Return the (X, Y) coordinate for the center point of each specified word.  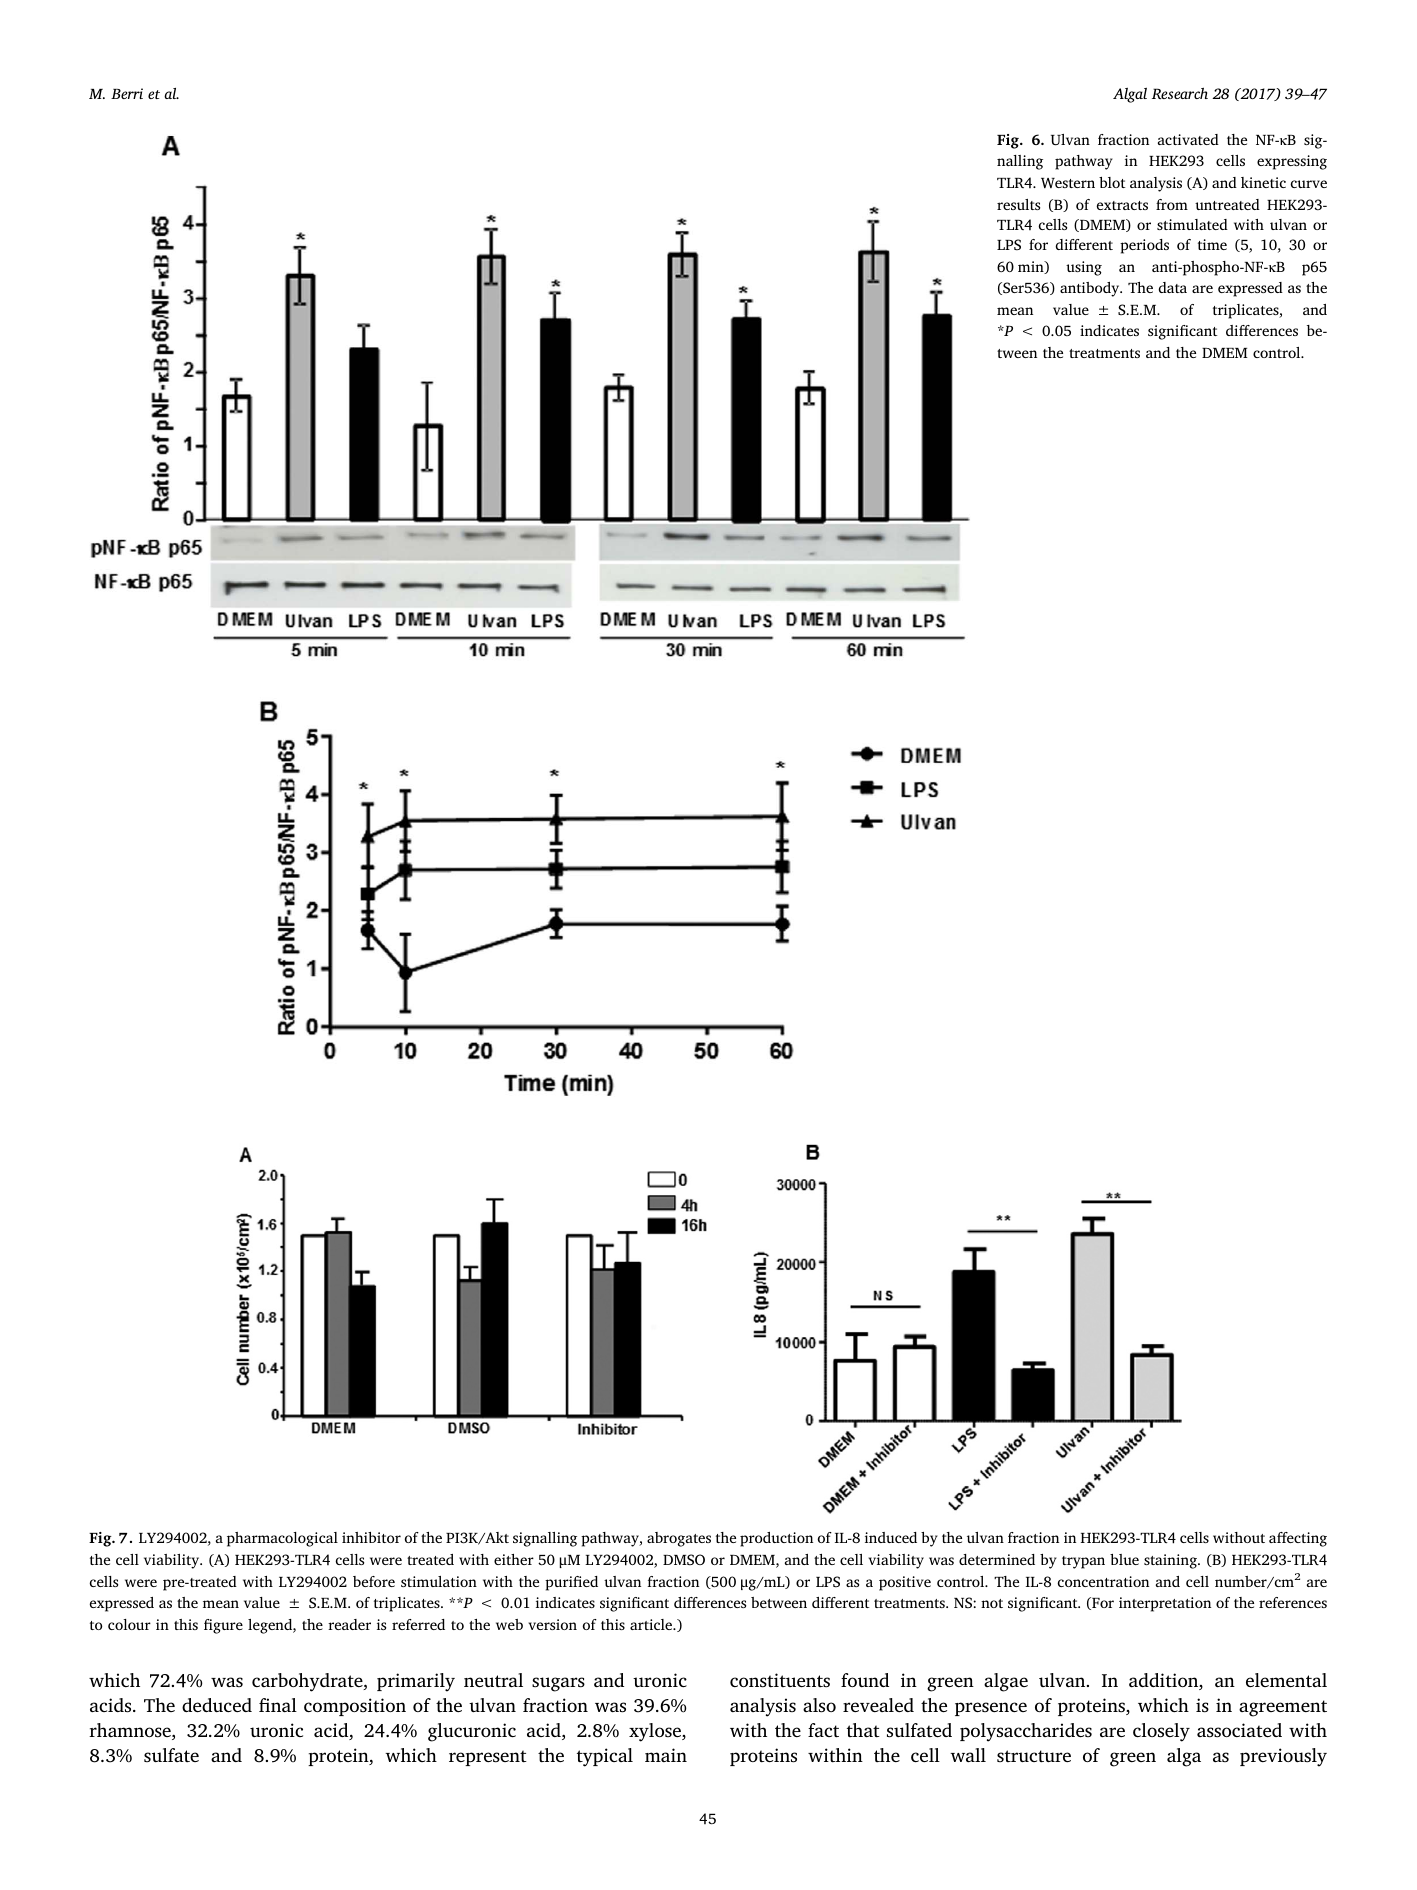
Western (1068, 183)
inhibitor (371, 1537)
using (1084, 268)
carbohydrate (308, 1682)
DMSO (684, 1560)
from (1172, 204)
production (776, 1539)
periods (1144, 246)
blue (1124, 1559)
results (1018, 204)
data (1172, 287)
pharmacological (282, 1539)
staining (1171, 1561)
